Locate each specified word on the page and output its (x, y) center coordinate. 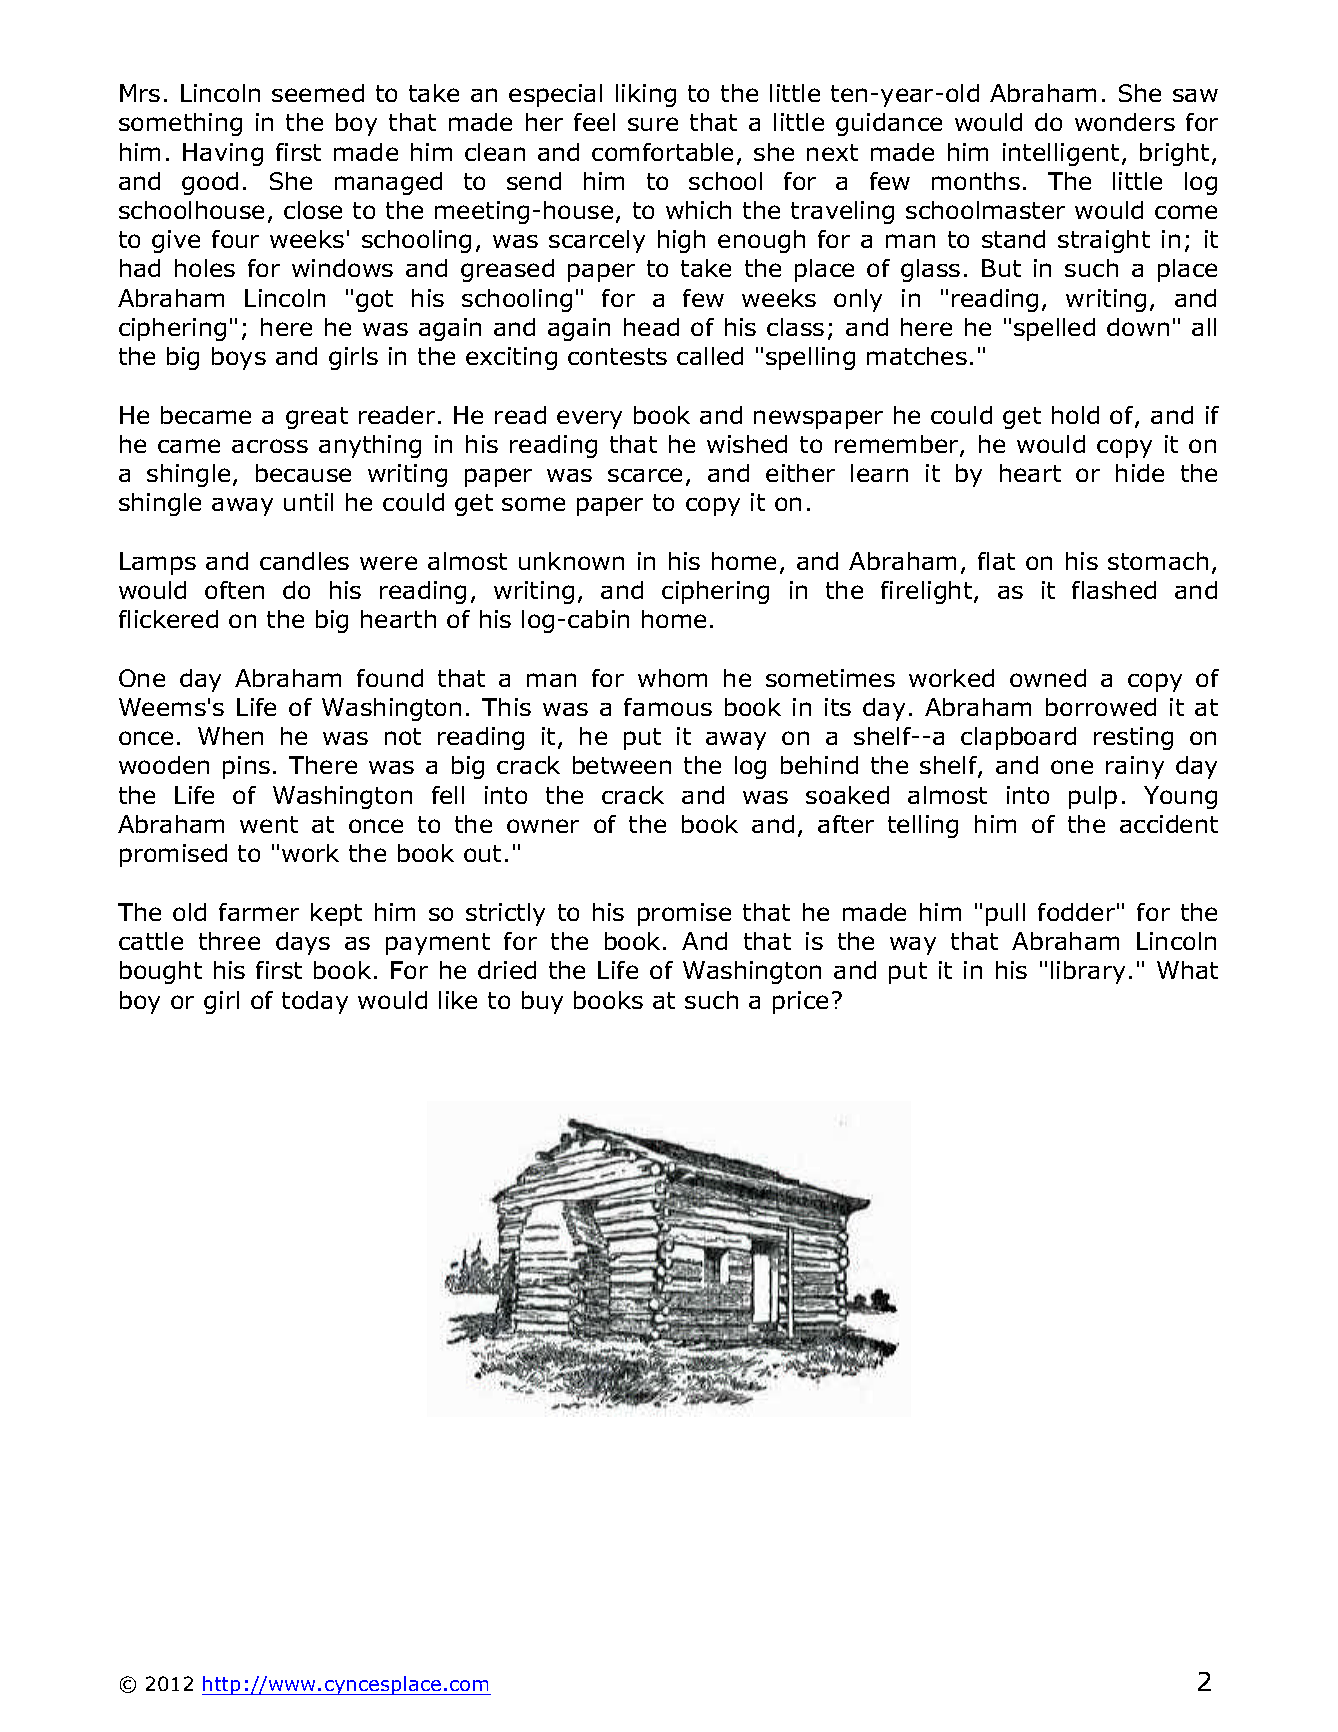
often (234, 590)
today (315, 1002)
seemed (318, 93)
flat (996, 561)
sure (653, 124)
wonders (1125, 122)
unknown (571, 561)
